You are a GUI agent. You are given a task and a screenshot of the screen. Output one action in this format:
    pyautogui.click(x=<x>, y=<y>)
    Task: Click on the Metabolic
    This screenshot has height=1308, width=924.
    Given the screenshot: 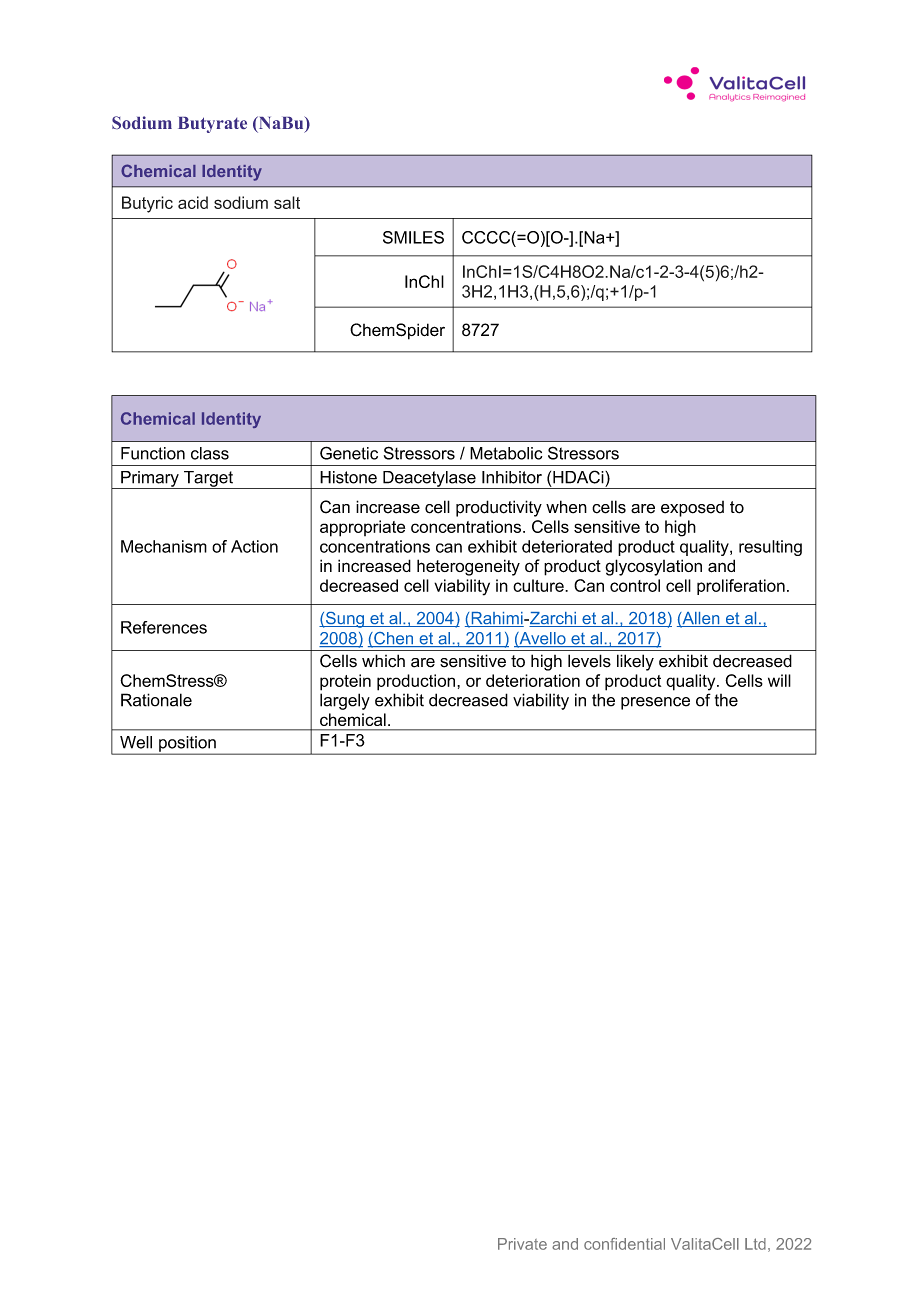 What is the action you would take?
    pyautogui.click(x=506, y=453)
